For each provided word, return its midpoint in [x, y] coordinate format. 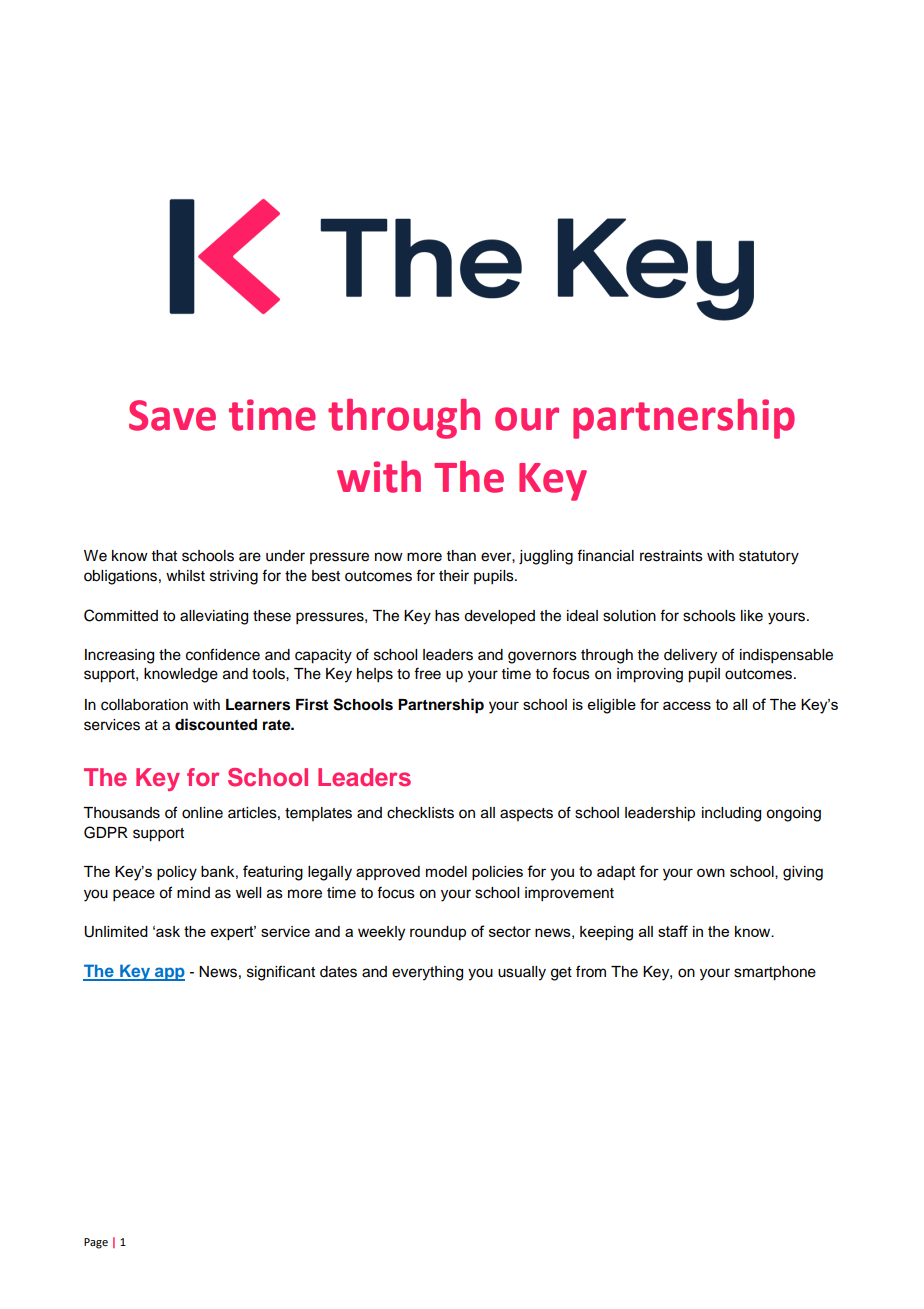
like [752, 616]
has [447, 616]
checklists [420, 813]
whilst [185, 576]
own [711, 872]
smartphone [775, 973]
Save [172, 415]
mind [193, 892]
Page [96, 1243]
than [461, 555]
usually [522, 973]
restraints [671, 556]
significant [281, 973]
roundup [438, 933]
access [687, 705]
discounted [216, 724]
